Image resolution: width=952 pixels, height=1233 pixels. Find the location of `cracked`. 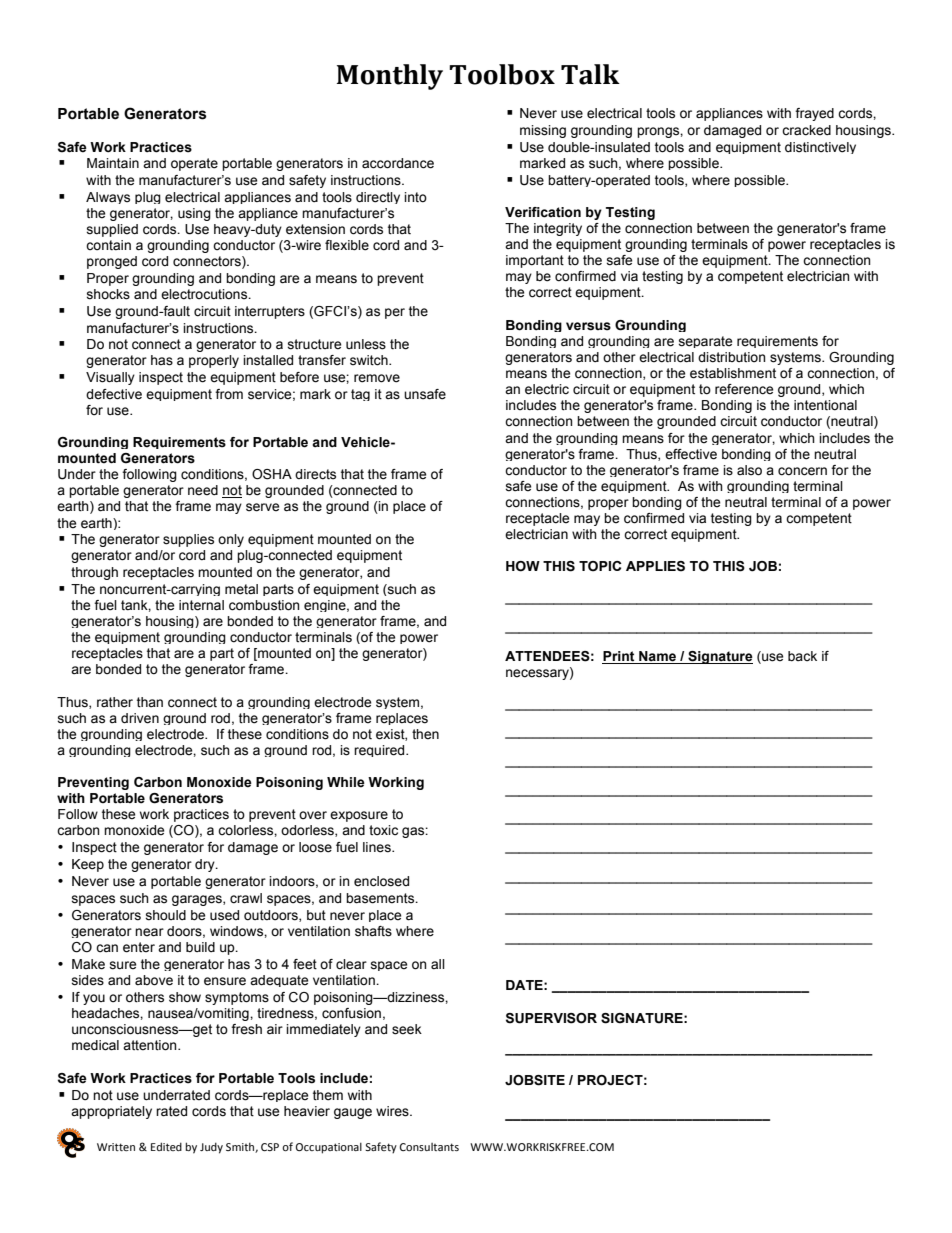

cracked is located at coordinates (806, 130).
